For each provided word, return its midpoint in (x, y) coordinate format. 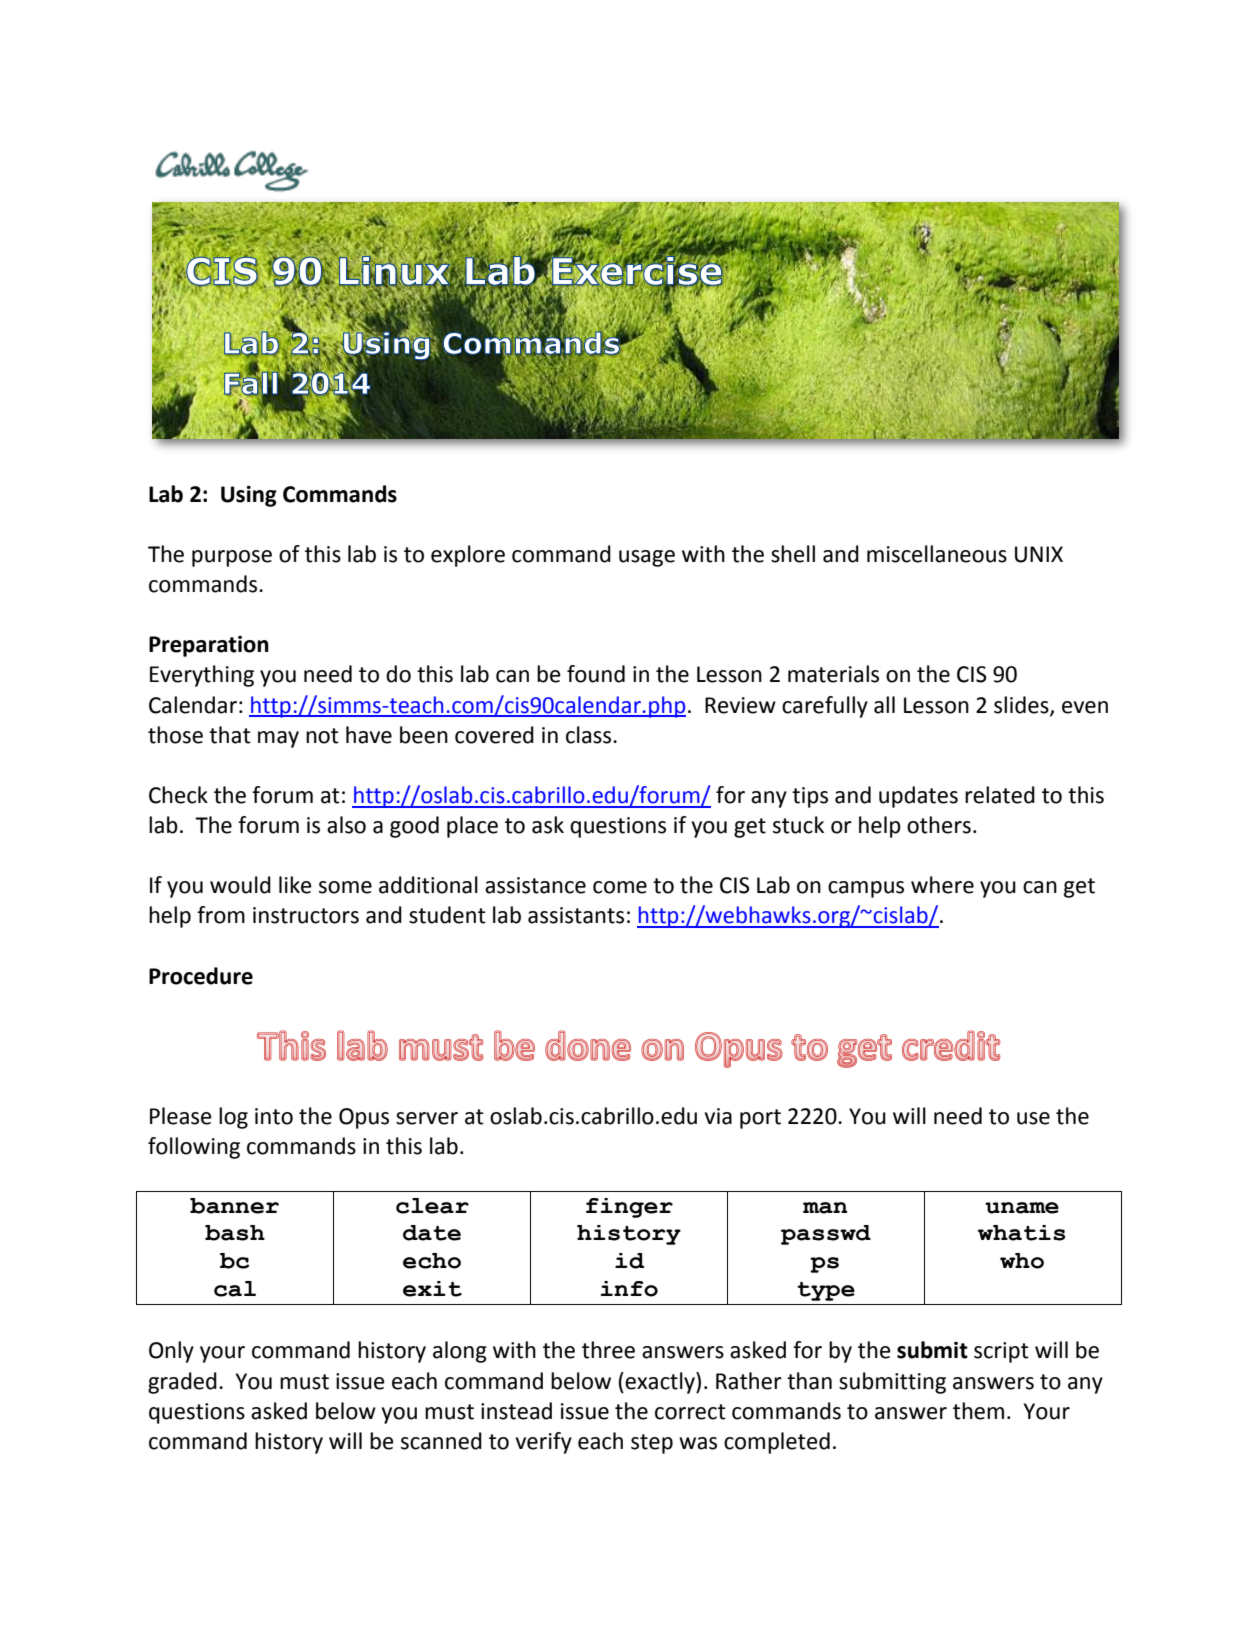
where (942, 885)
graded (182, 1383)
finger (629, 1208)
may (278, 739)
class (590, 735)
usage (647, 558)
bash (235, 1233)
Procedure (201, 976)
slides (1022, 705)
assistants (576, 915)
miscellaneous (937, 554)
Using (249, 496)
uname (1022, 1208)
